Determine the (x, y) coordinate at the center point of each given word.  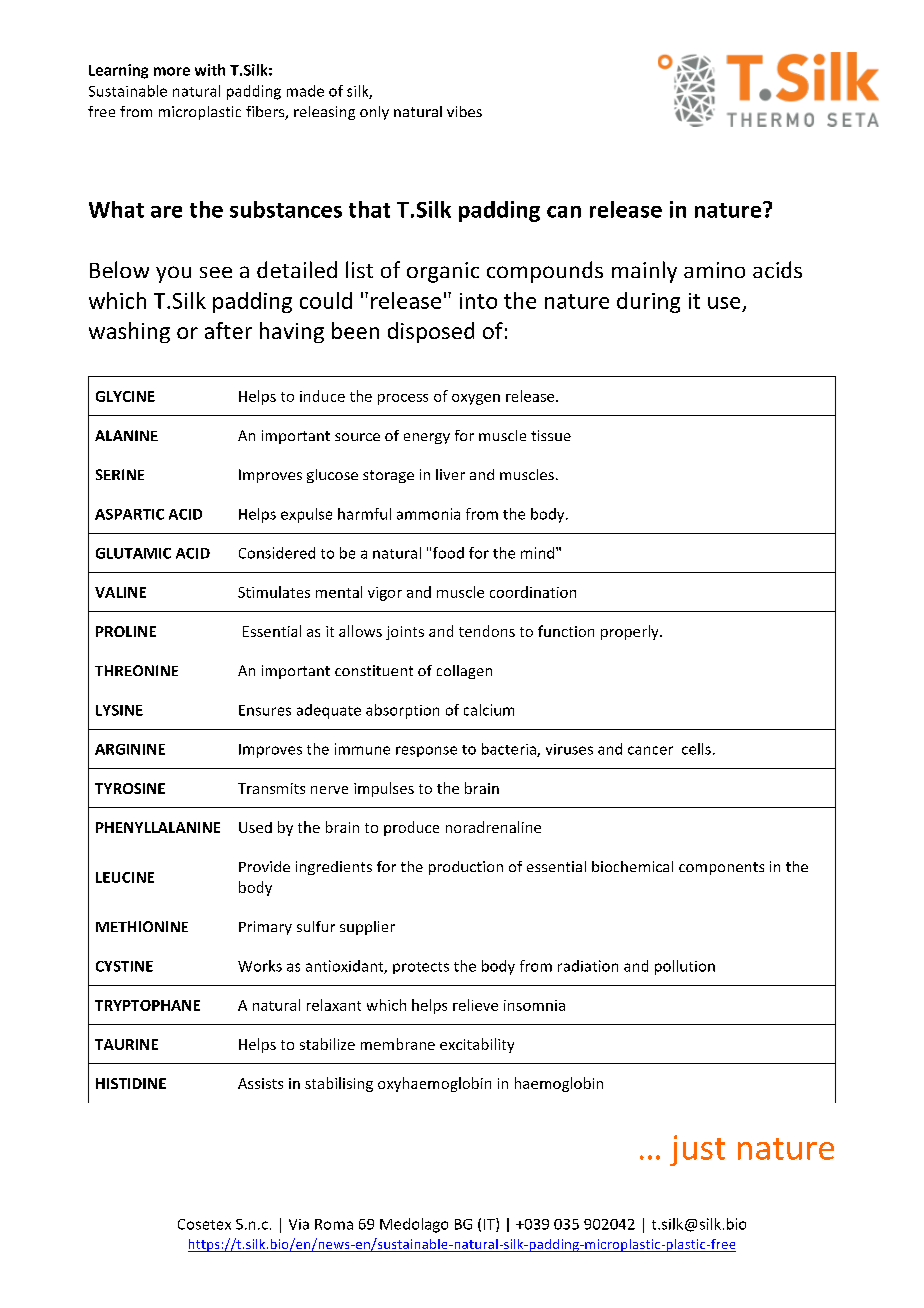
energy (427, 438)
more (172, 71)
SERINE (120, 474)
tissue (551, 435)
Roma (334, 1224)
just (697, 1150)
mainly (644, 272)
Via (299, 1224)
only (374, 113)
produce (411, 828)
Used (255, 827)
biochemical (632, 866)
